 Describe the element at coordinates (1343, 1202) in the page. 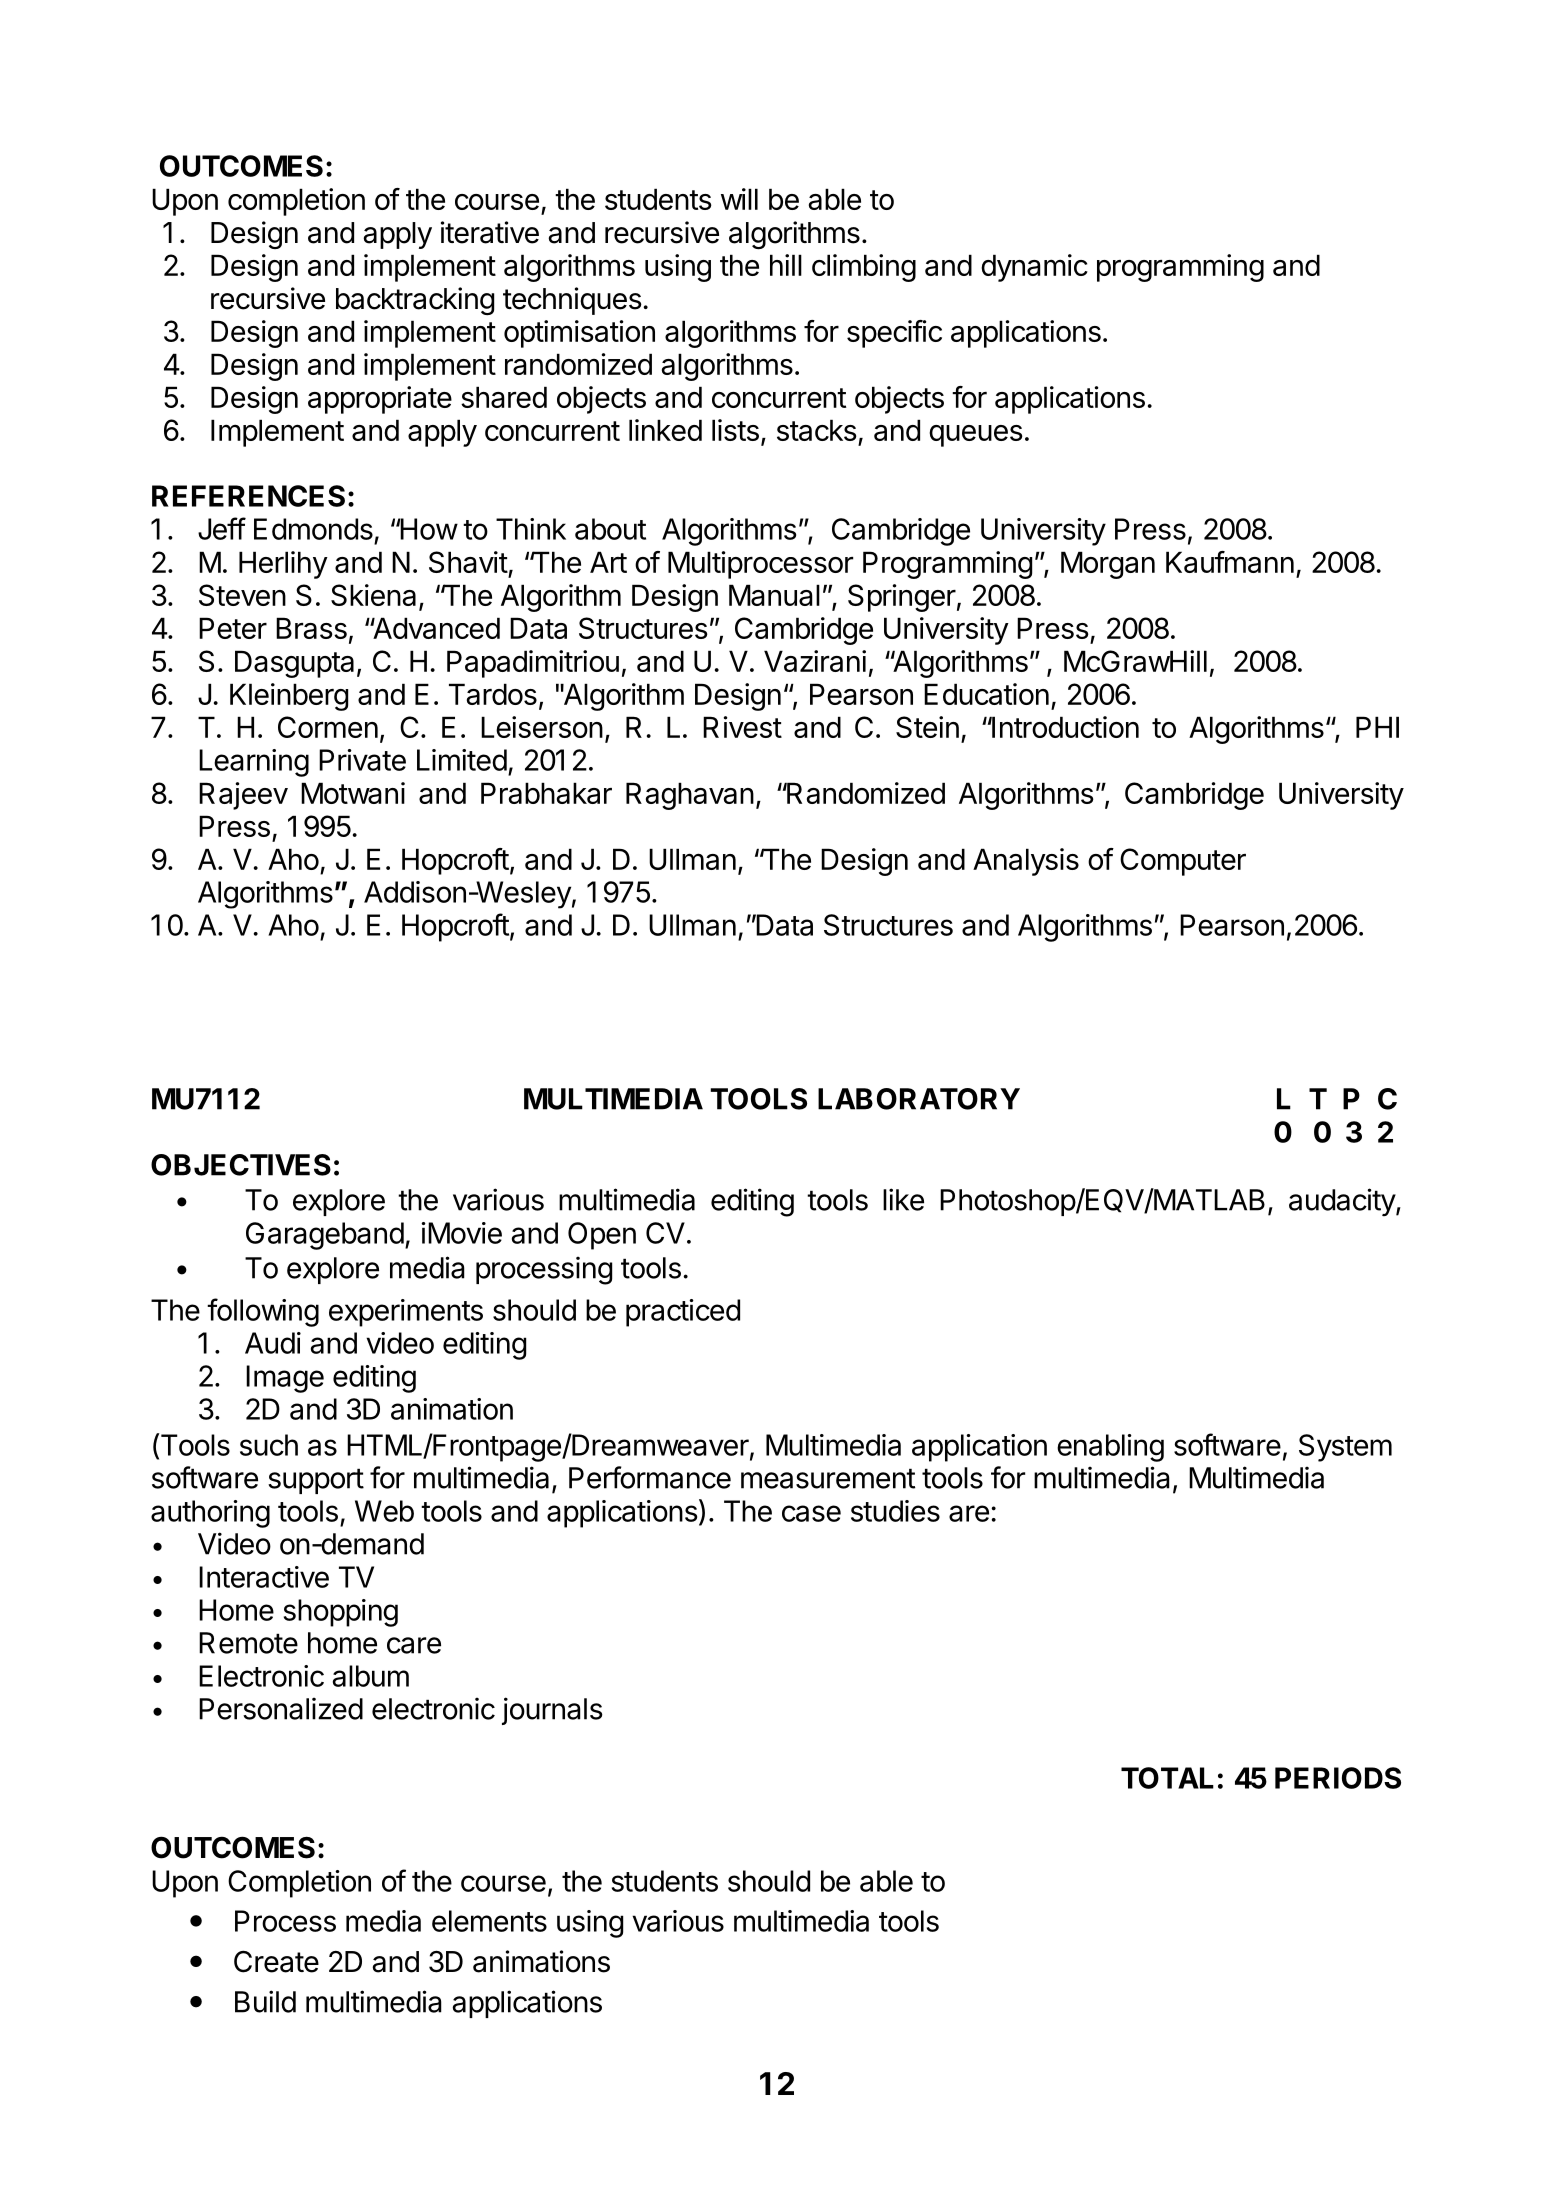

I see `audacity` at that location.
